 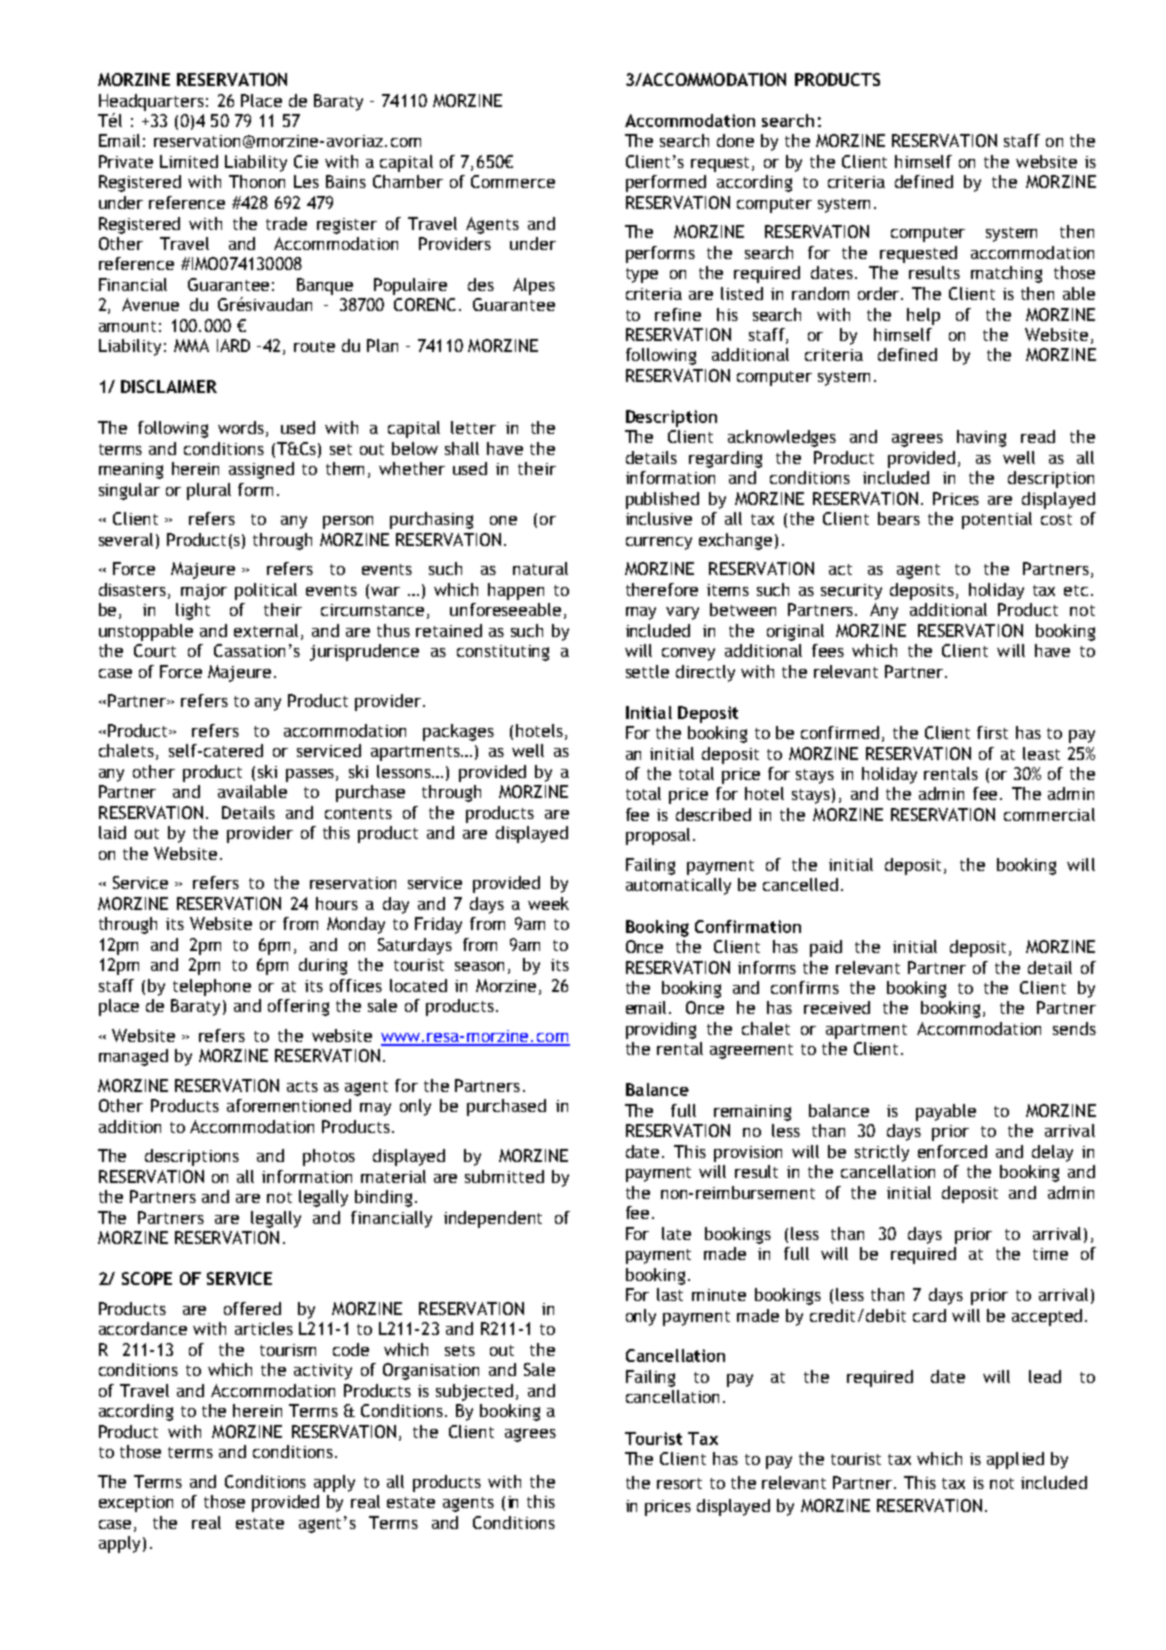 What do you see at coordinates (1015, 1460) in the screenshot?
I see `applied` at bounding box center [1015, 1460].
